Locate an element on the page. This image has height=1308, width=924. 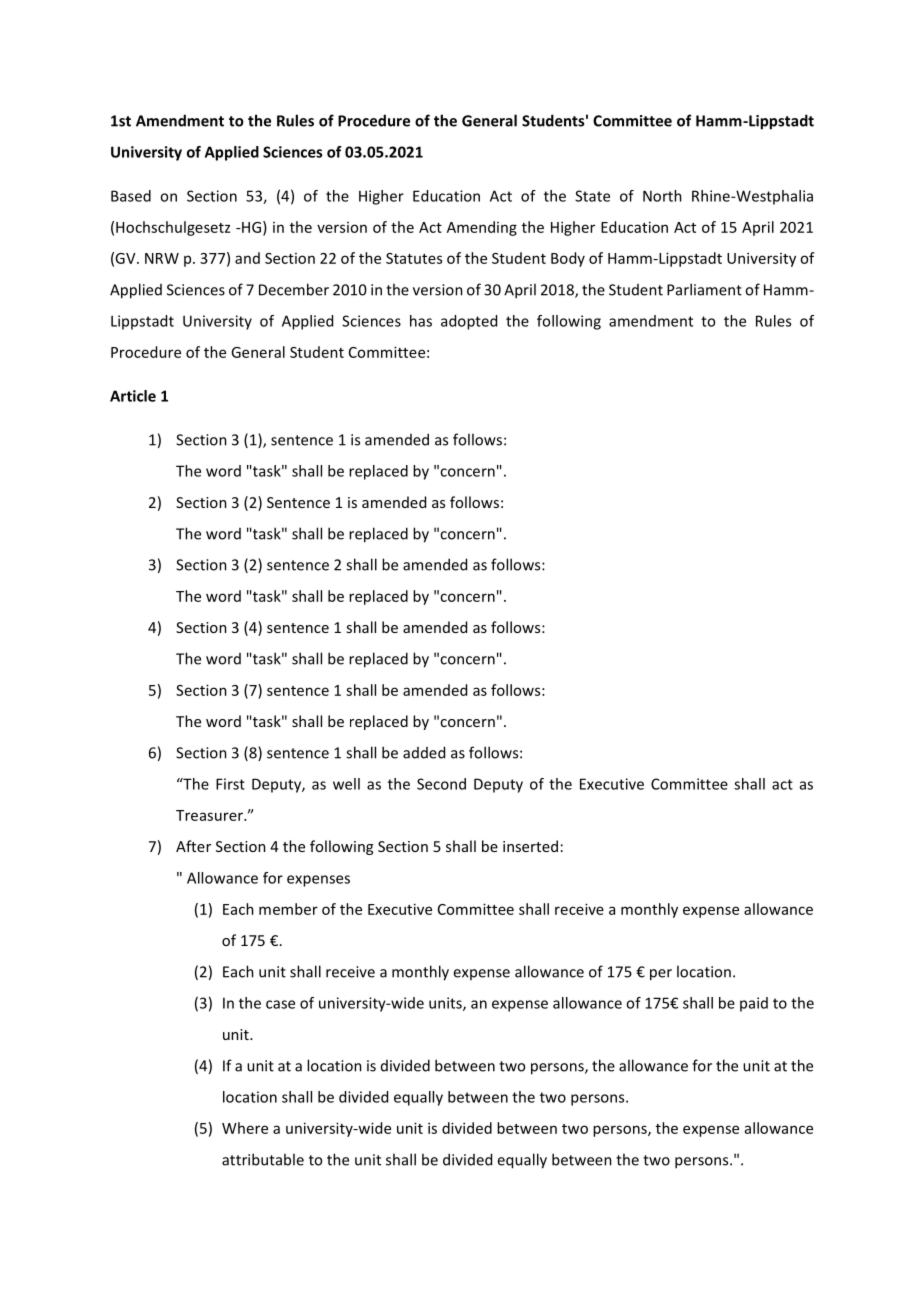
attributable is located at coordinates (263, 1159).
